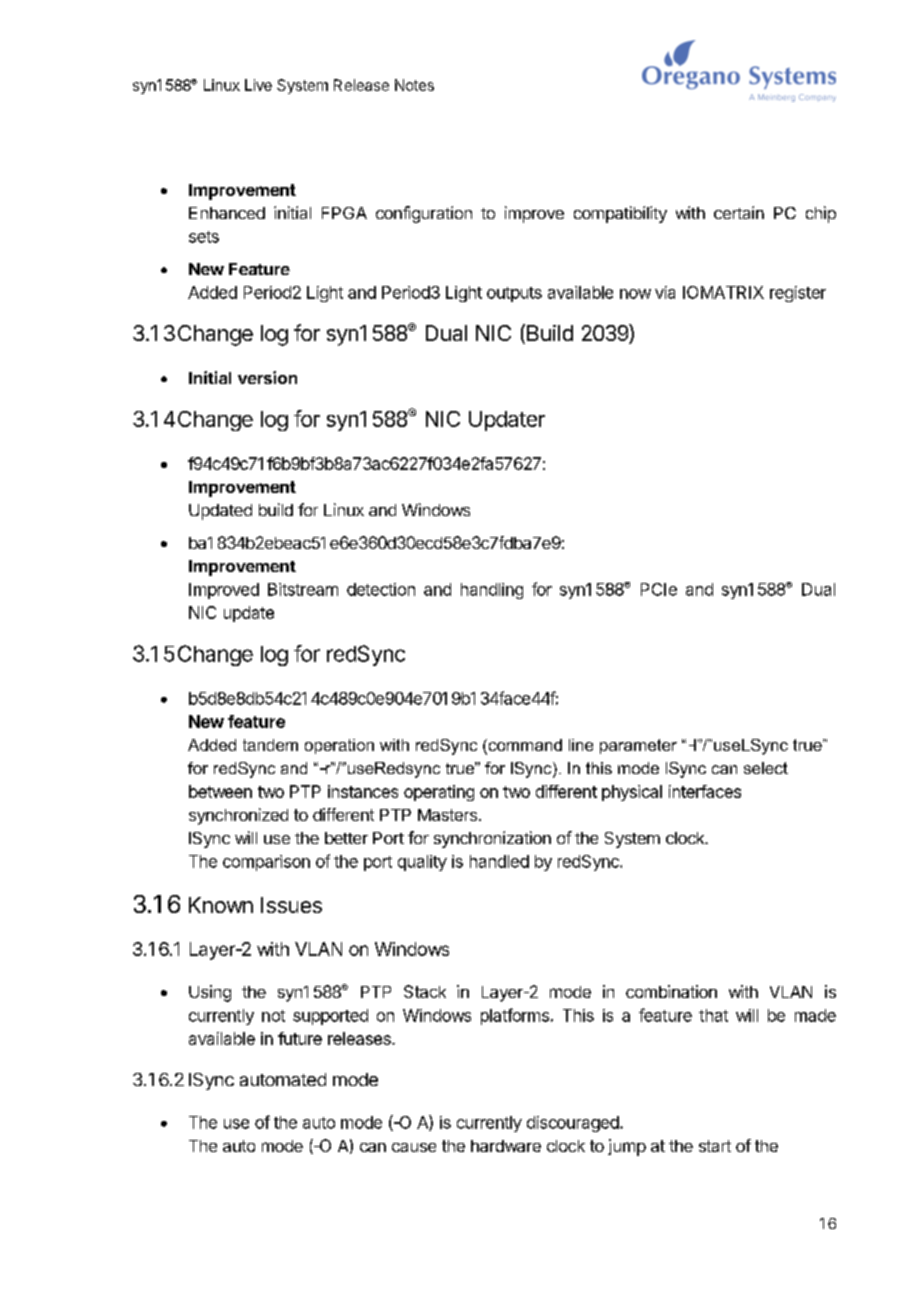 The image size is (924, 1308). I want to click on future, so click(300, 1038).
